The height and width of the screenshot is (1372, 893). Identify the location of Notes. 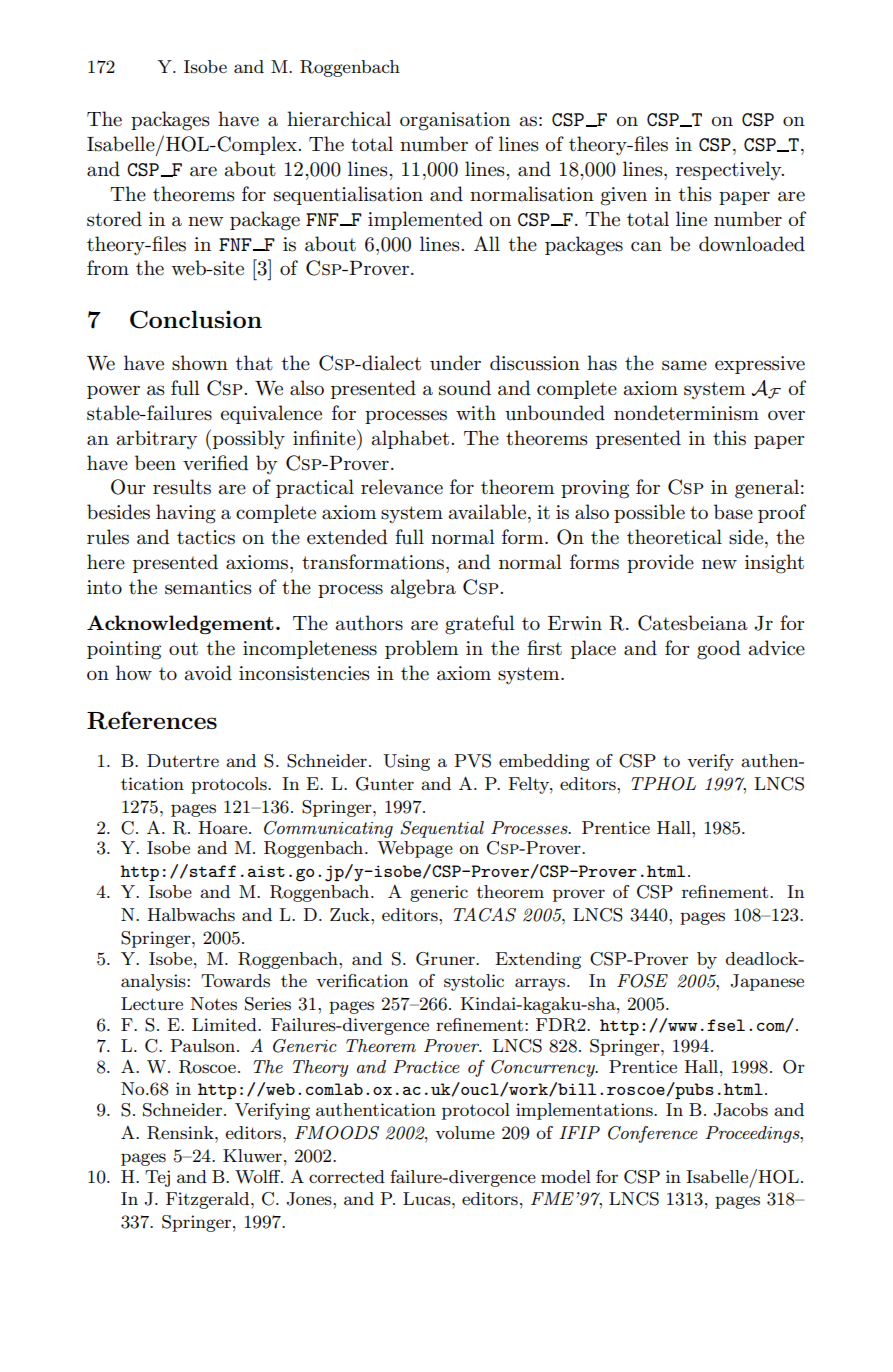
(213, 1004).
